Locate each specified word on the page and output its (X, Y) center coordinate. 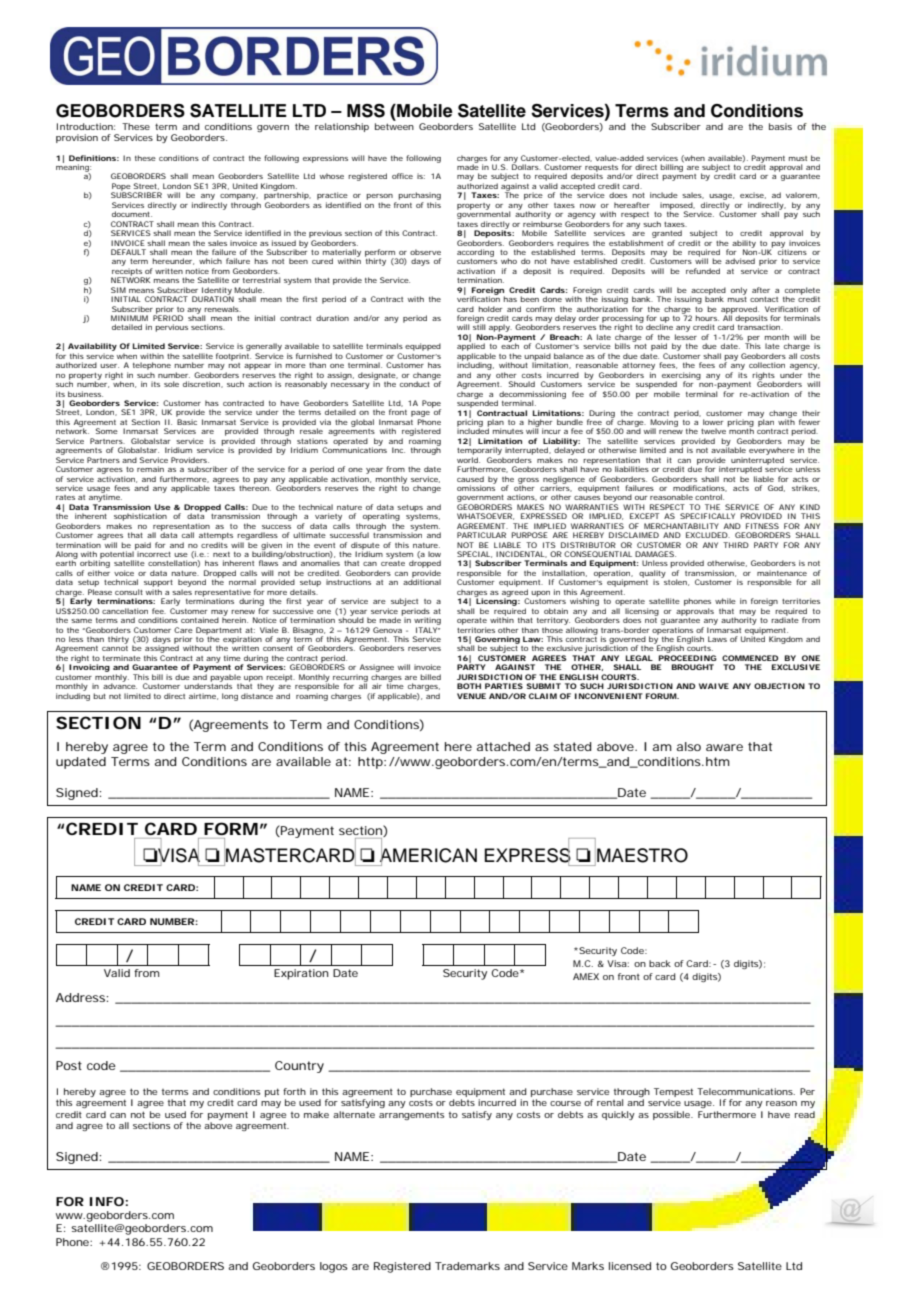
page (420, 415)
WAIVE (714, 686)
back (660, 963)
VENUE (471, 696)
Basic (187, 422)
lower (713, 422)
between (394, 126)
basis (780, 126)
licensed (630, 1266)
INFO (107, 1201)
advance (120, 685)
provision (77, 138)
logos (334, 1267)
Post (69, 1065)
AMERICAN (428, 855)
